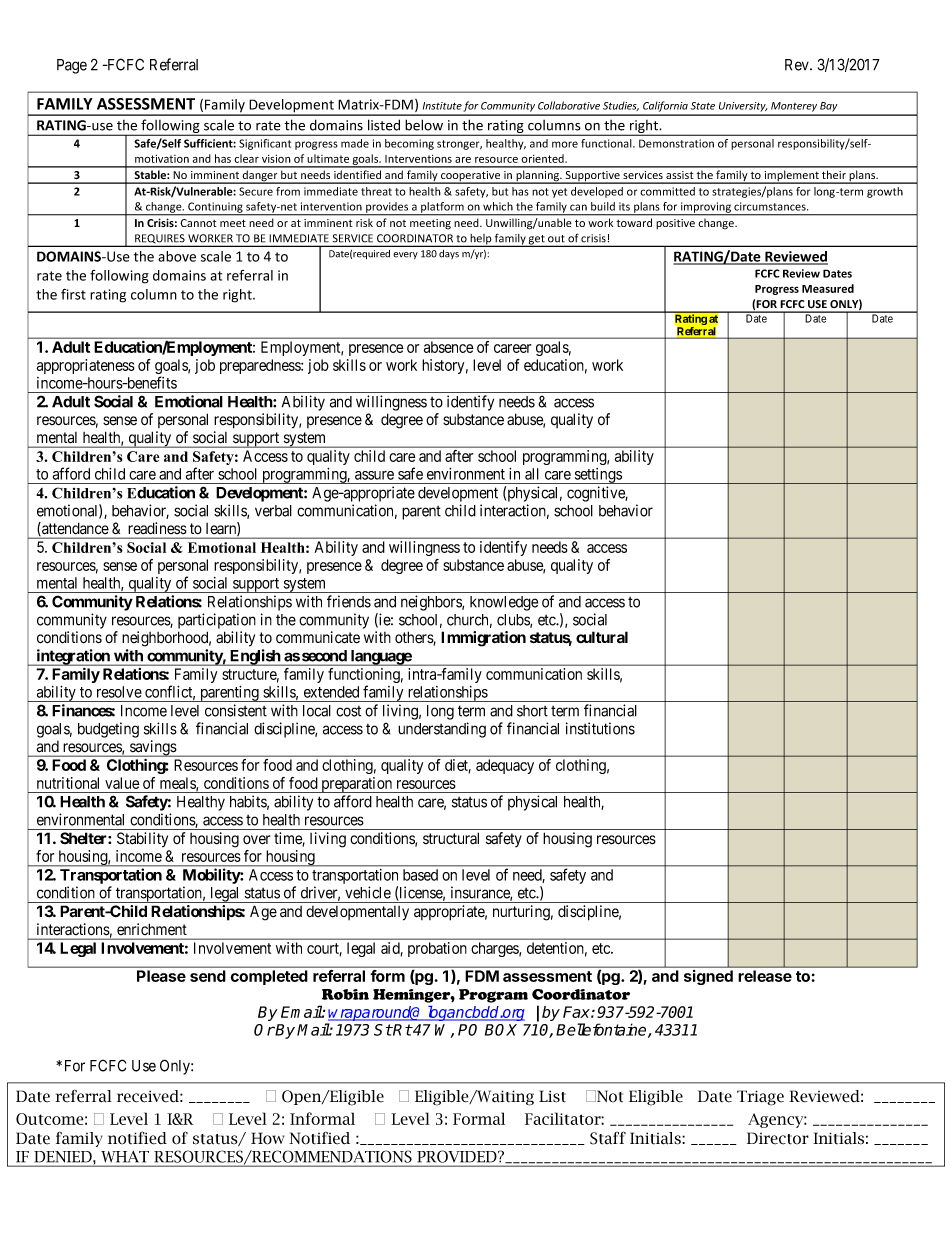  What do you see at coordinates (374, 475) in the image?
I see `assure` at bounding box center [374, 475].
